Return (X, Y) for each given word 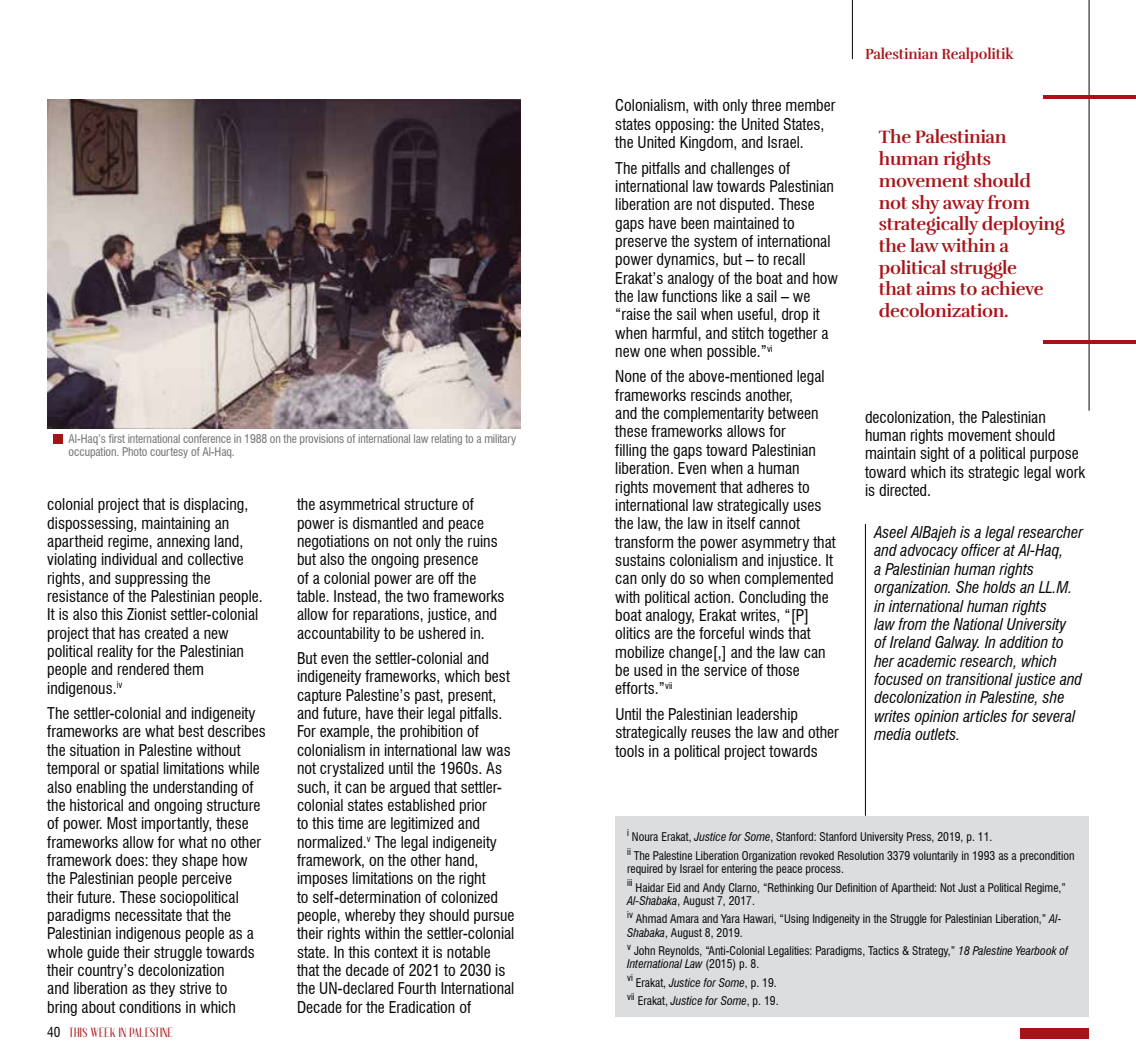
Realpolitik (978, 55)
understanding (195, 788)
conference (207, 438)
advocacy (929, 551)
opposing (683, 125)
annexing (183, 542)
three (766, 105)
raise (636, 314)
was (498, 751)
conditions (150, 1007)
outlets (936, 734)
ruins (482, 541)
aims (936, 288)
